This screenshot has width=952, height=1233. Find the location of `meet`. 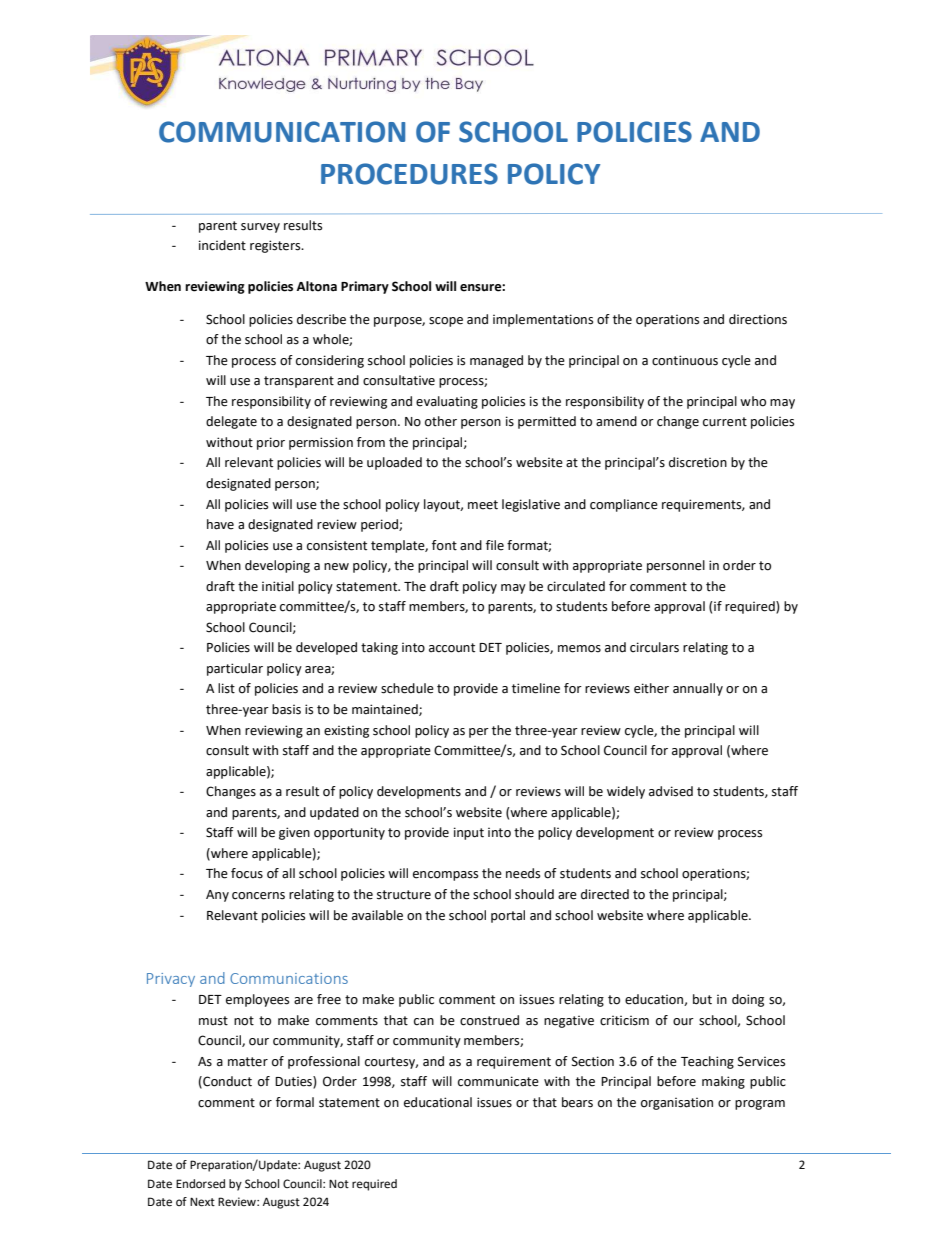

meet is located at coordinates (483, 505).
